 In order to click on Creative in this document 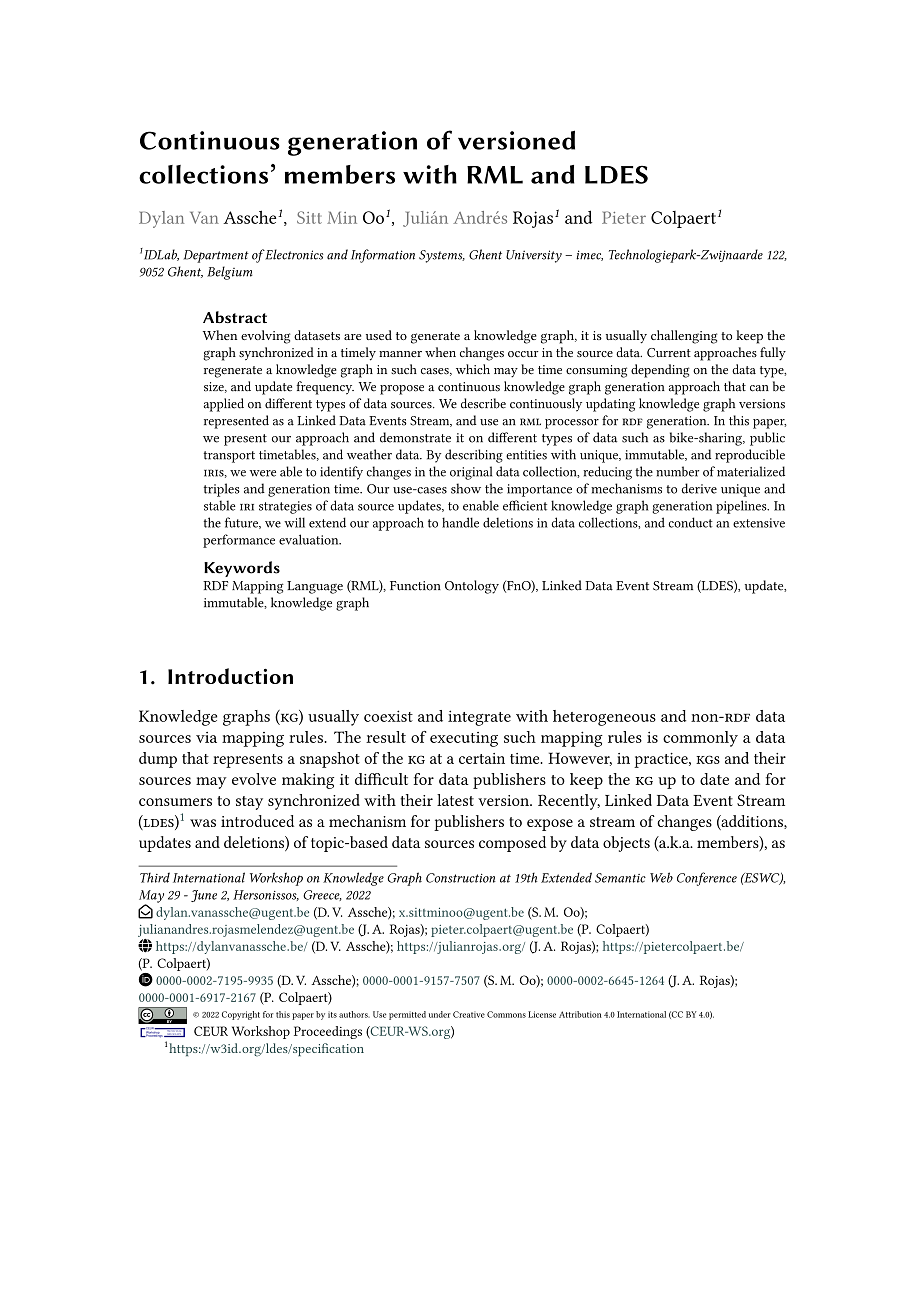, I will do `click(469, 1014)`.
